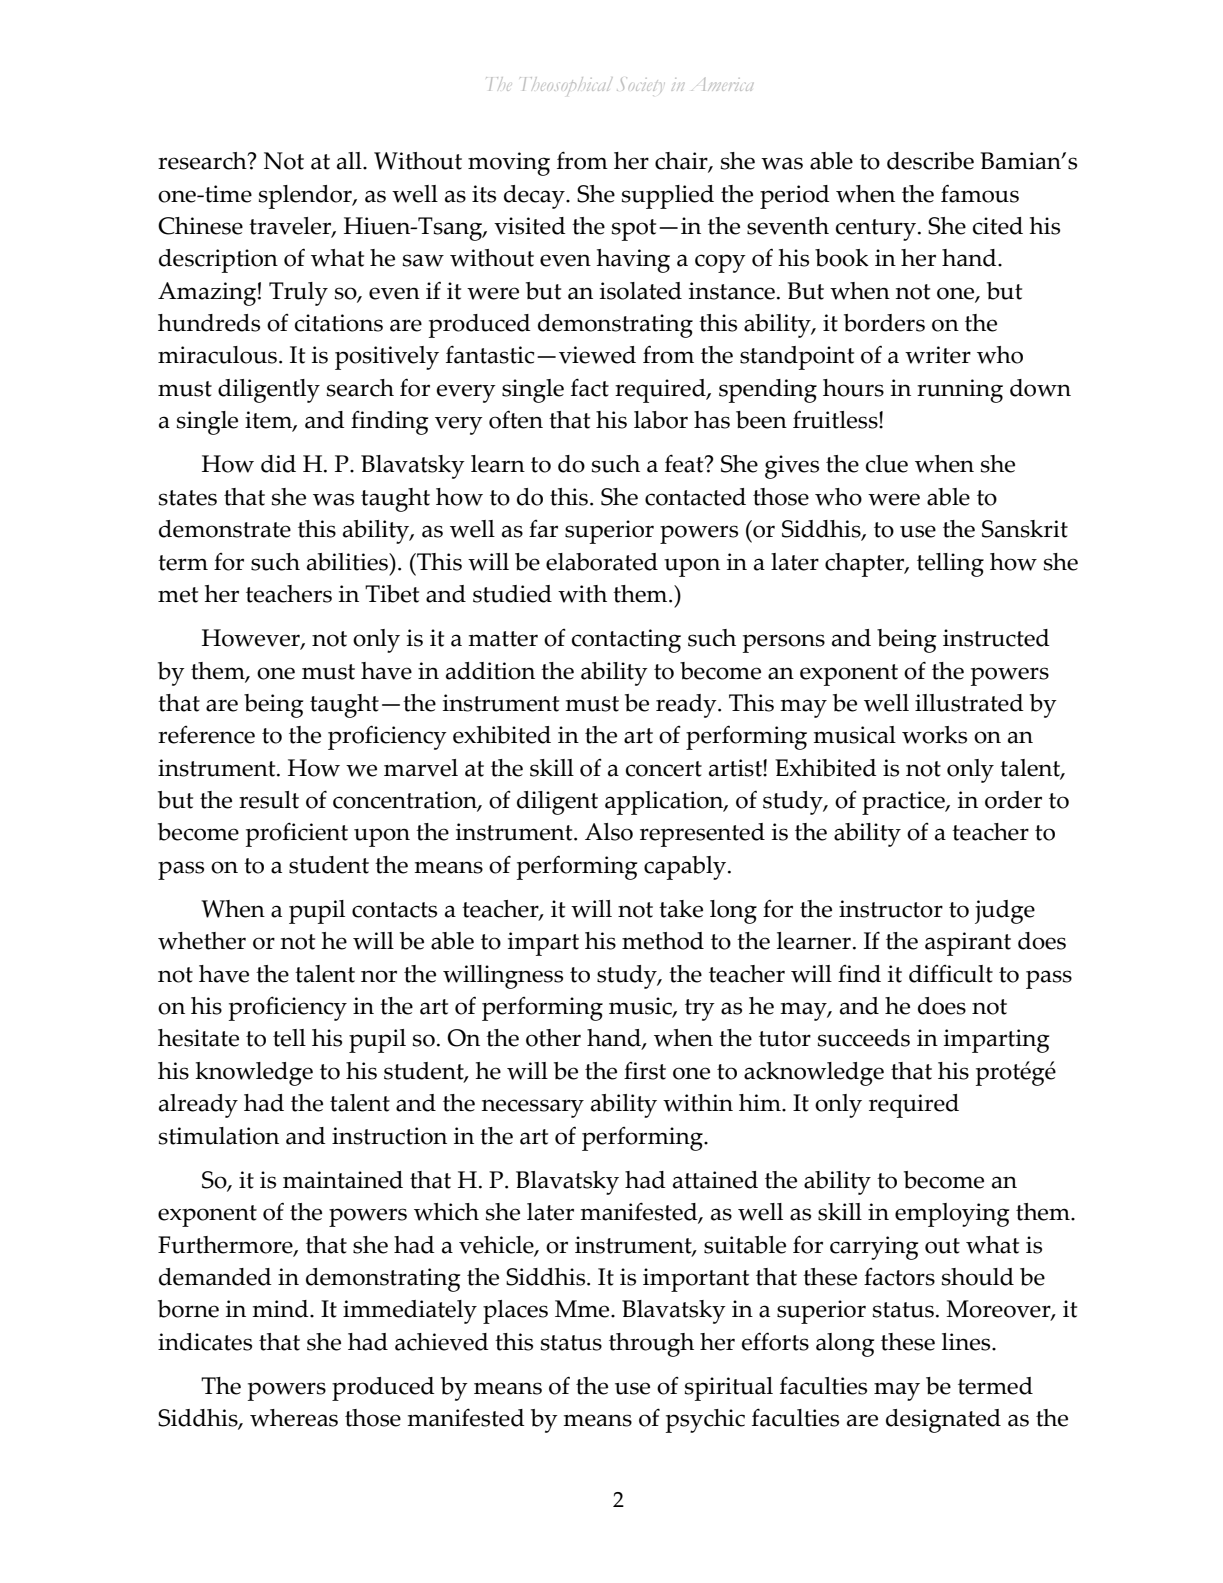 The height and width of the image is (1583, 1223). I want to click on describe, so click(930, 161).
